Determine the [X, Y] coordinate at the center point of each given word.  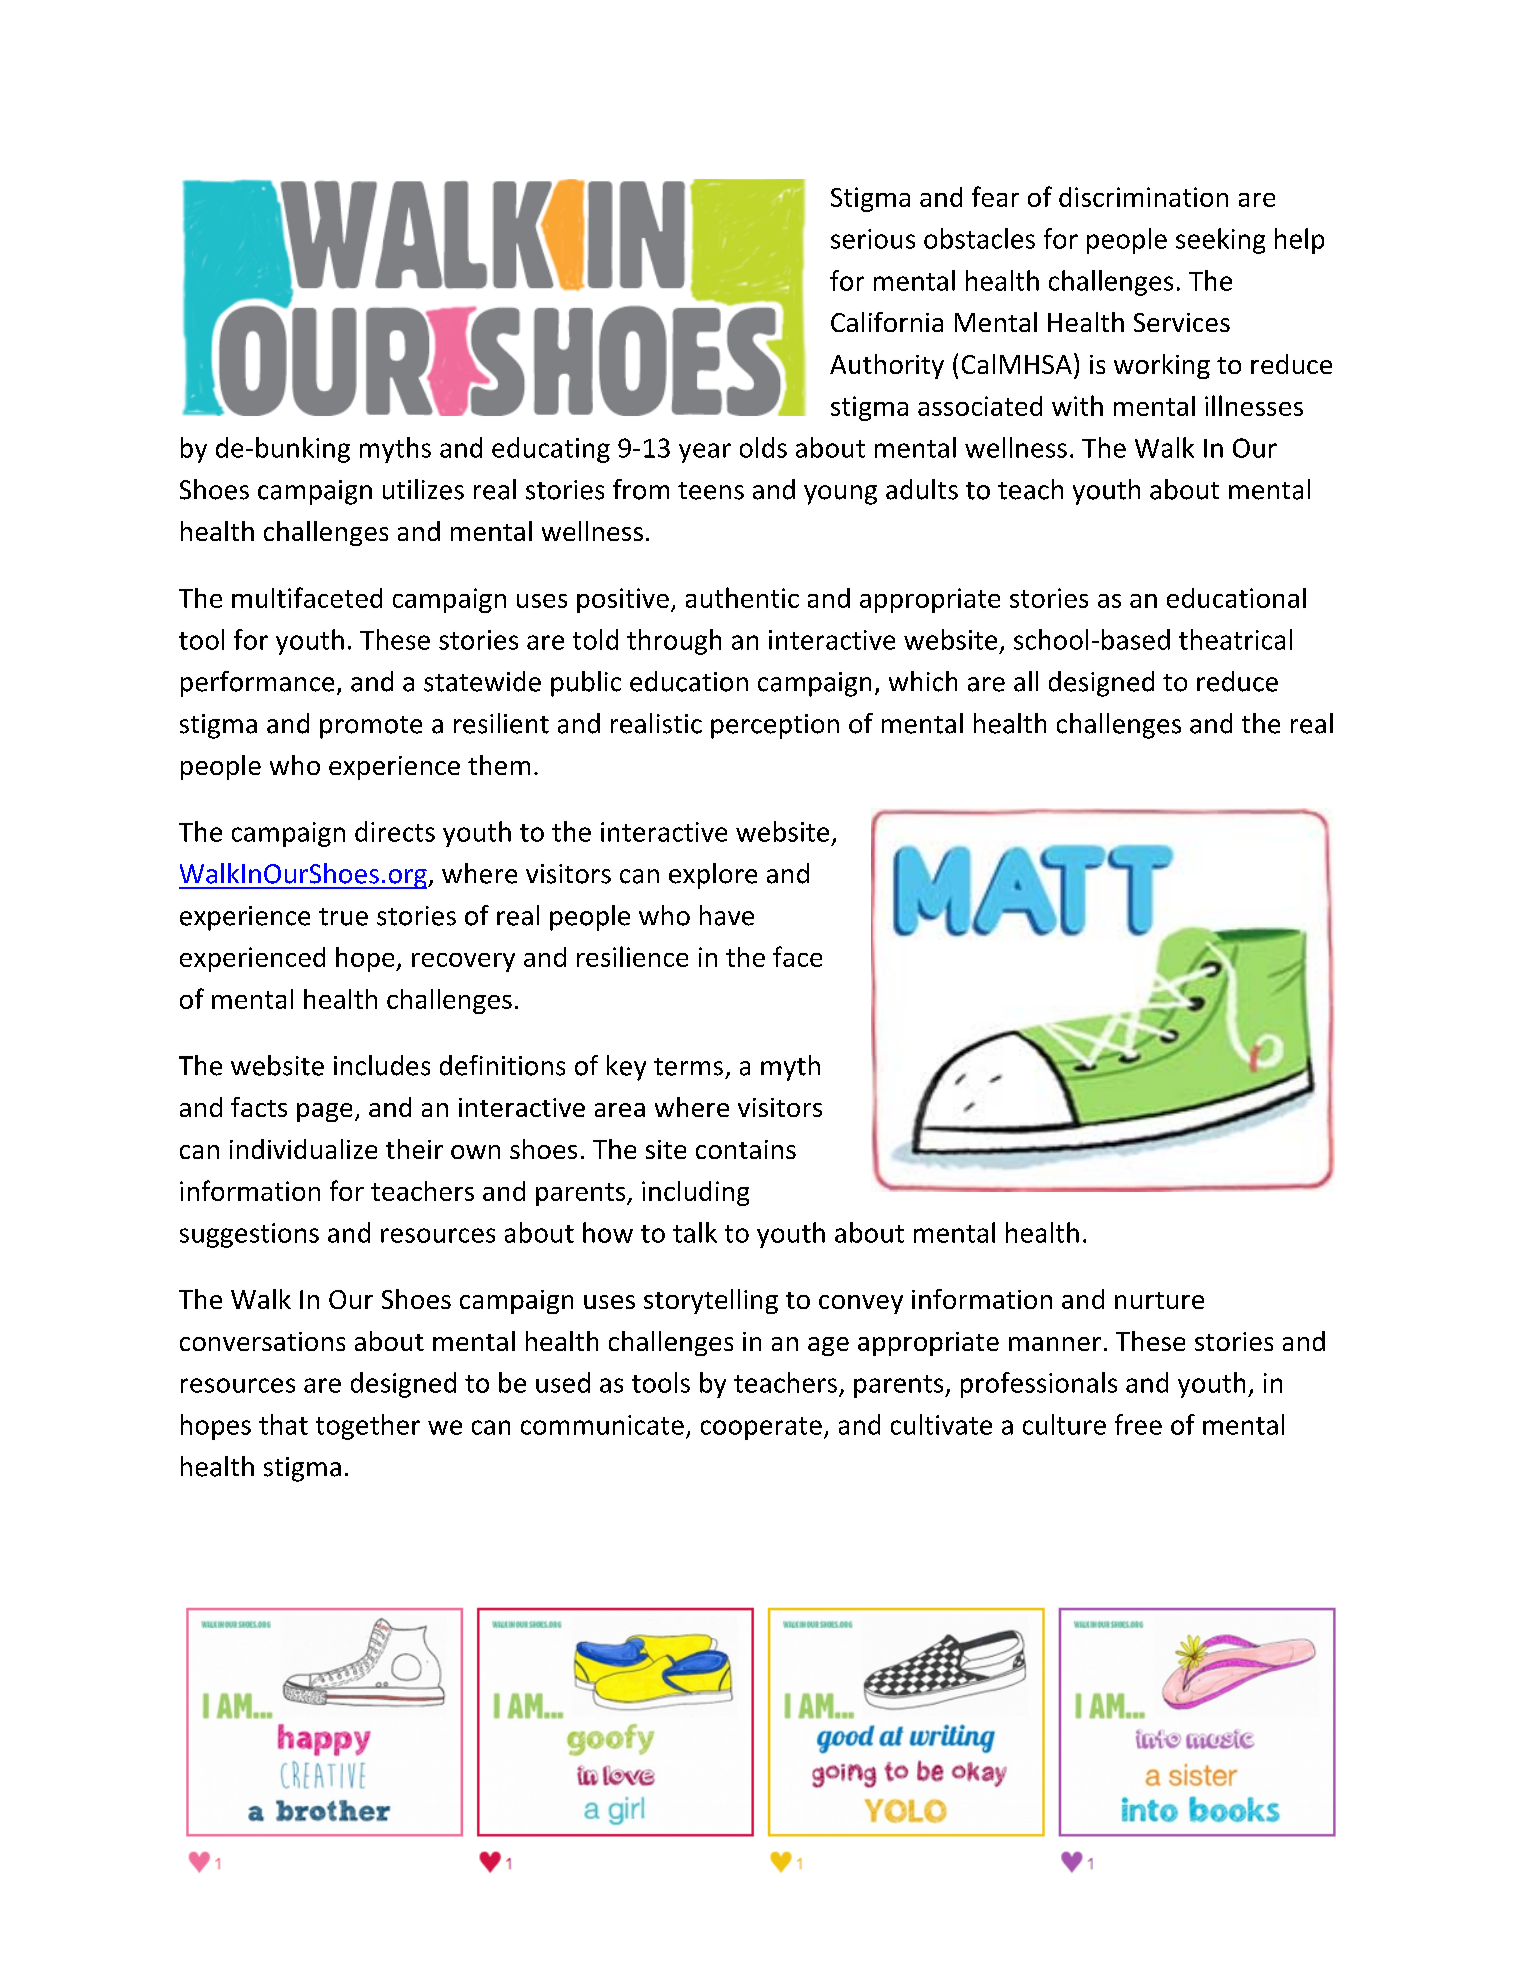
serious [873, 239]
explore [713, 876]
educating [551, 450]
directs [395, 831]
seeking [1220, 241]
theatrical [1235, 639]
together [368, 1427]
